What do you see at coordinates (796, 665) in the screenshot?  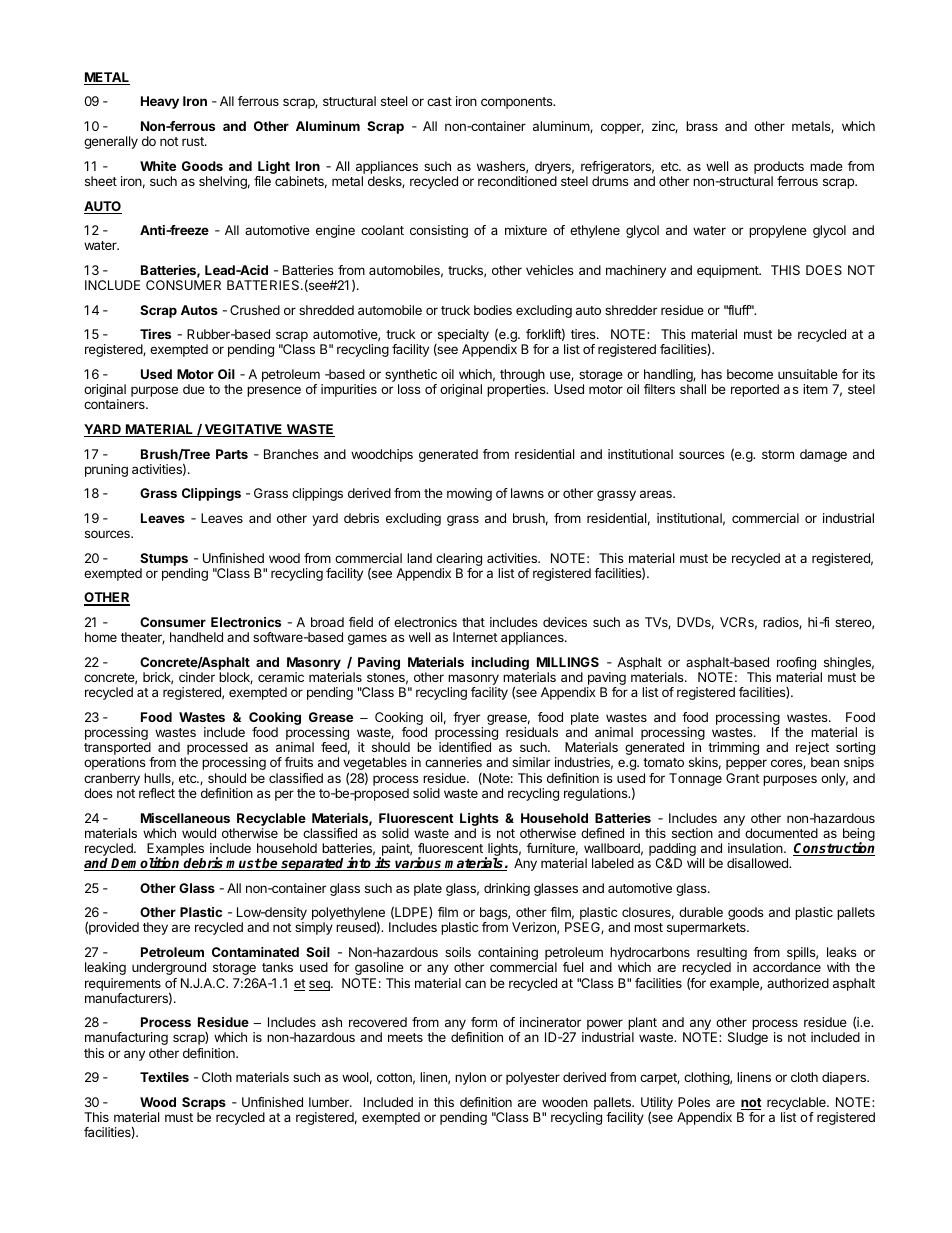 I see `roofing` at bounding box center [796, 665].
